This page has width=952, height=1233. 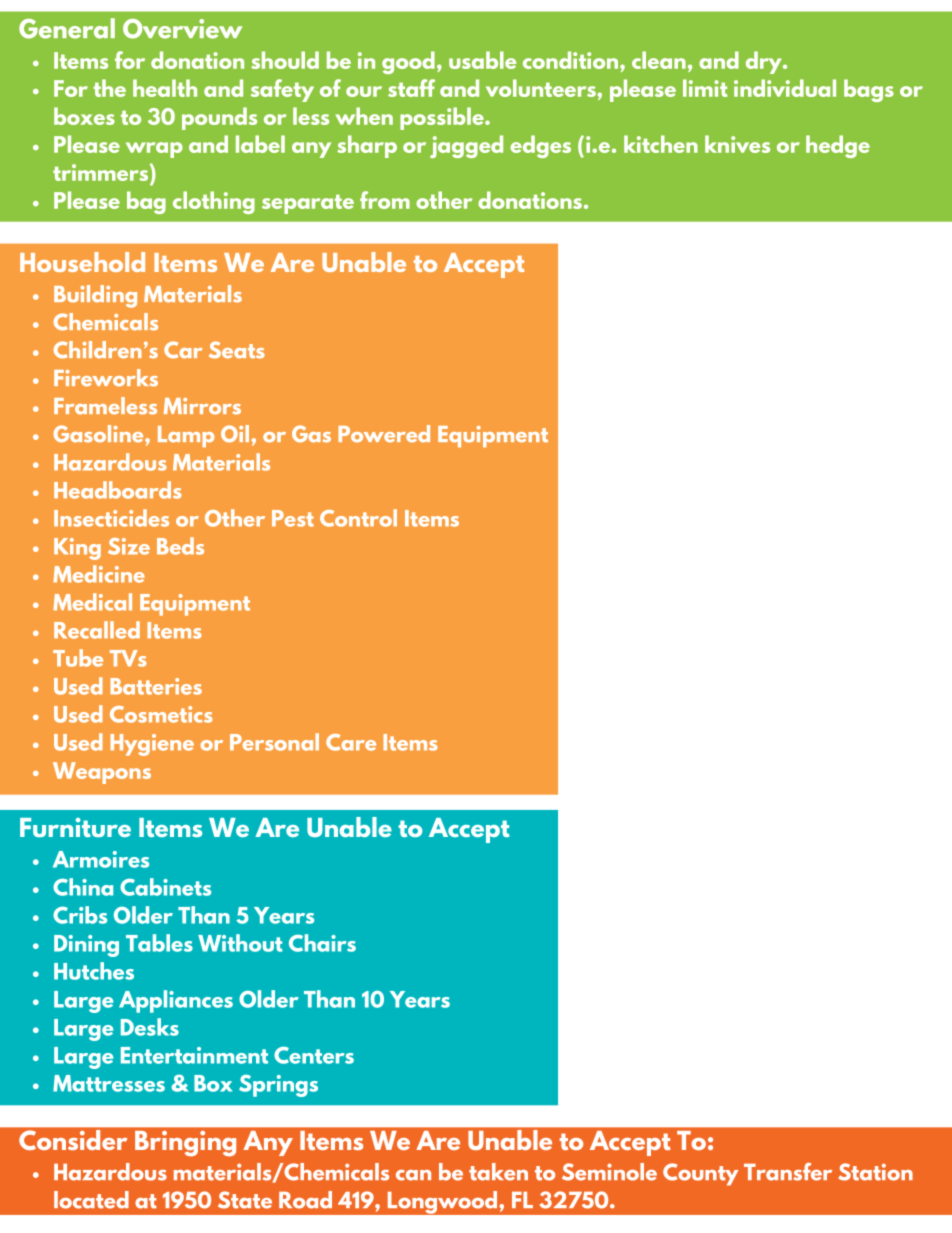 I want to click on dry, so click(x=765, y=62).
